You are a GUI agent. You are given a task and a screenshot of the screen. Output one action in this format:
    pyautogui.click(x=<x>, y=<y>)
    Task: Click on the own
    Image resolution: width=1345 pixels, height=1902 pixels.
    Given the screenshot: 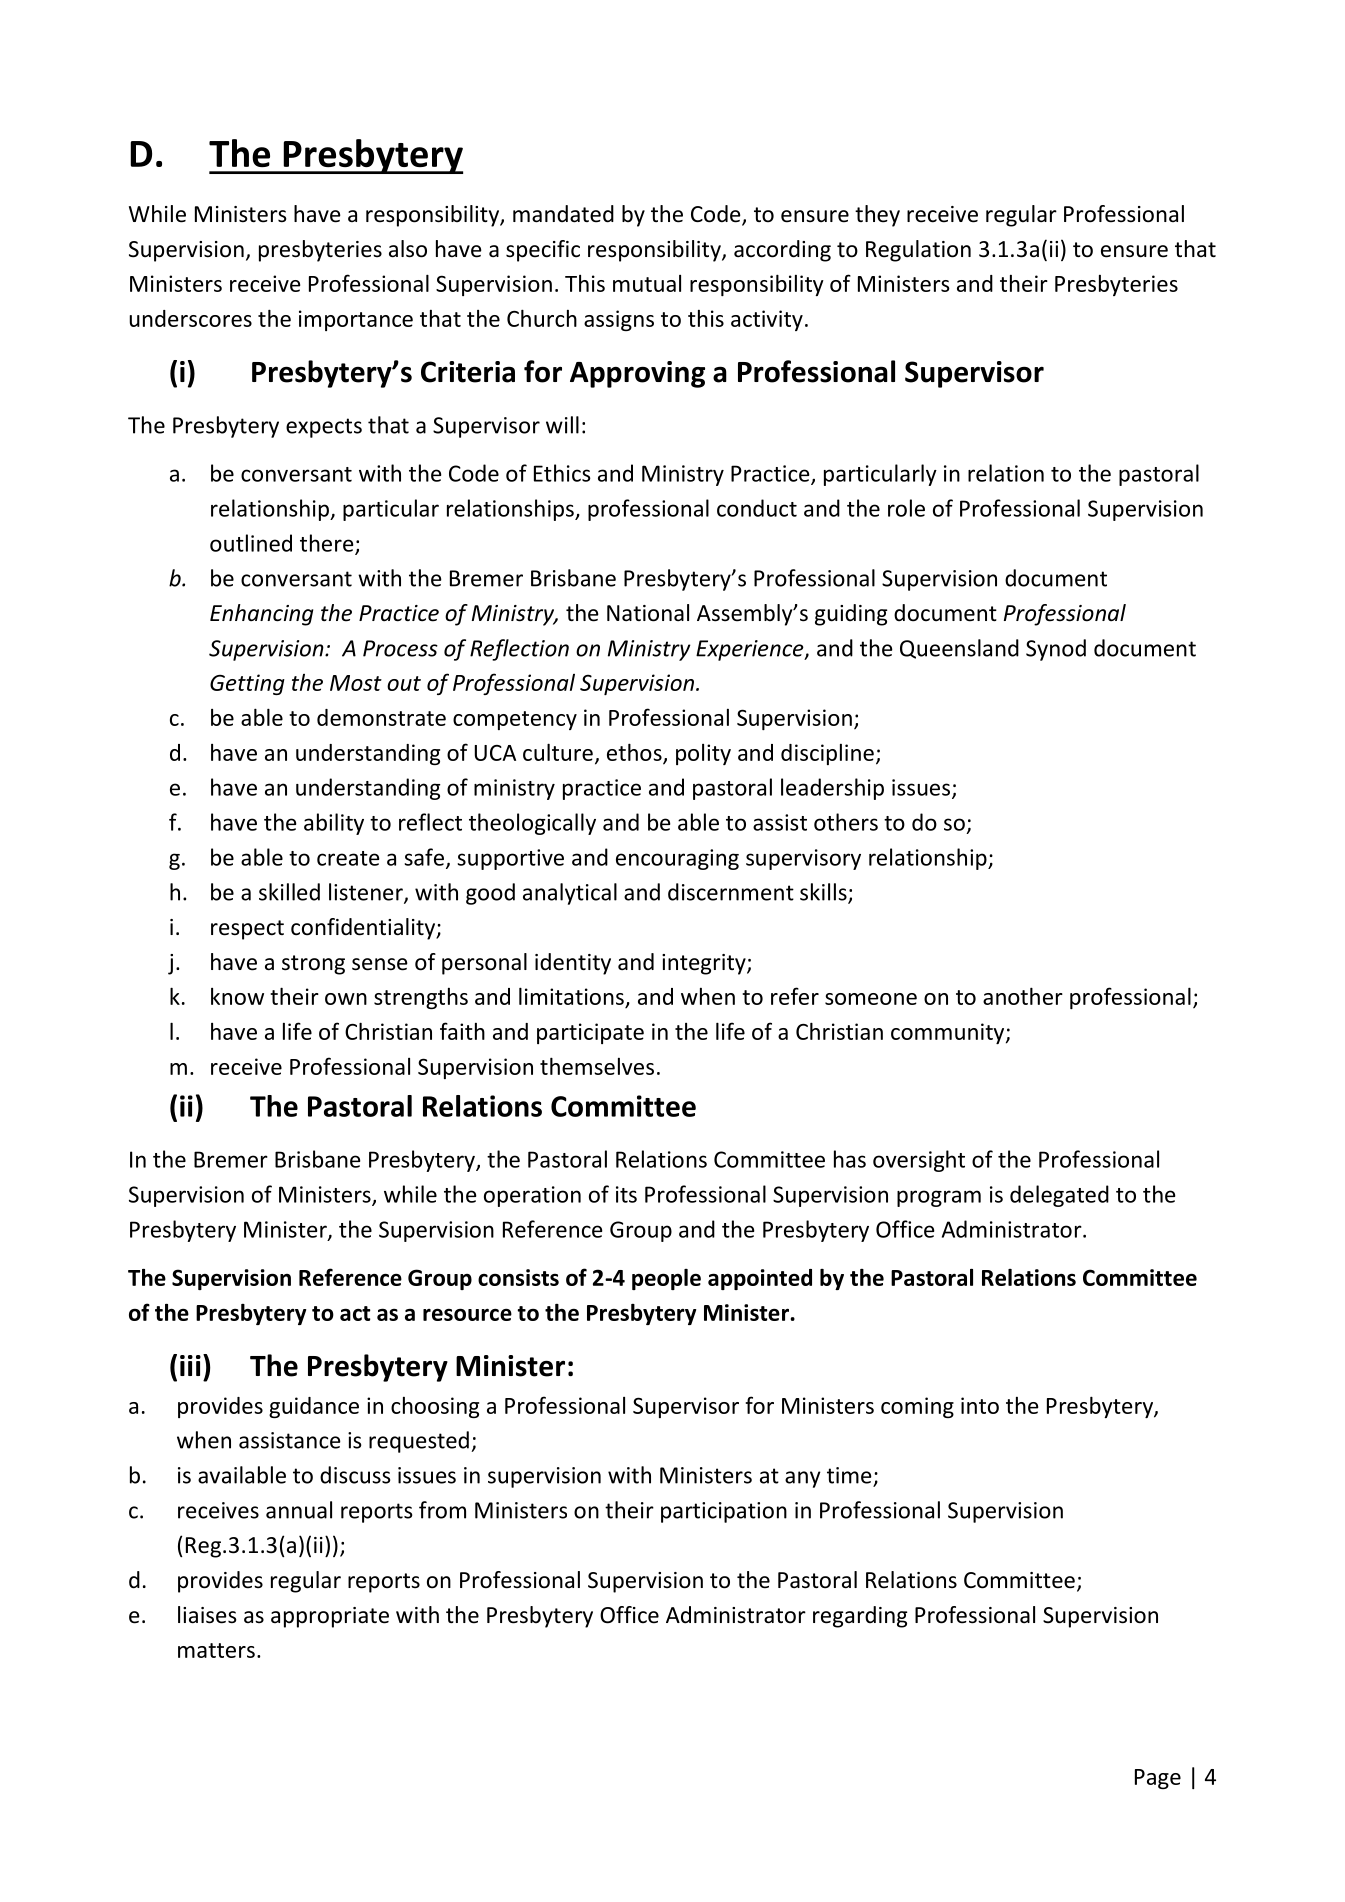 What is the action you would take?
    pyautogui.click(x=346, y=999)
